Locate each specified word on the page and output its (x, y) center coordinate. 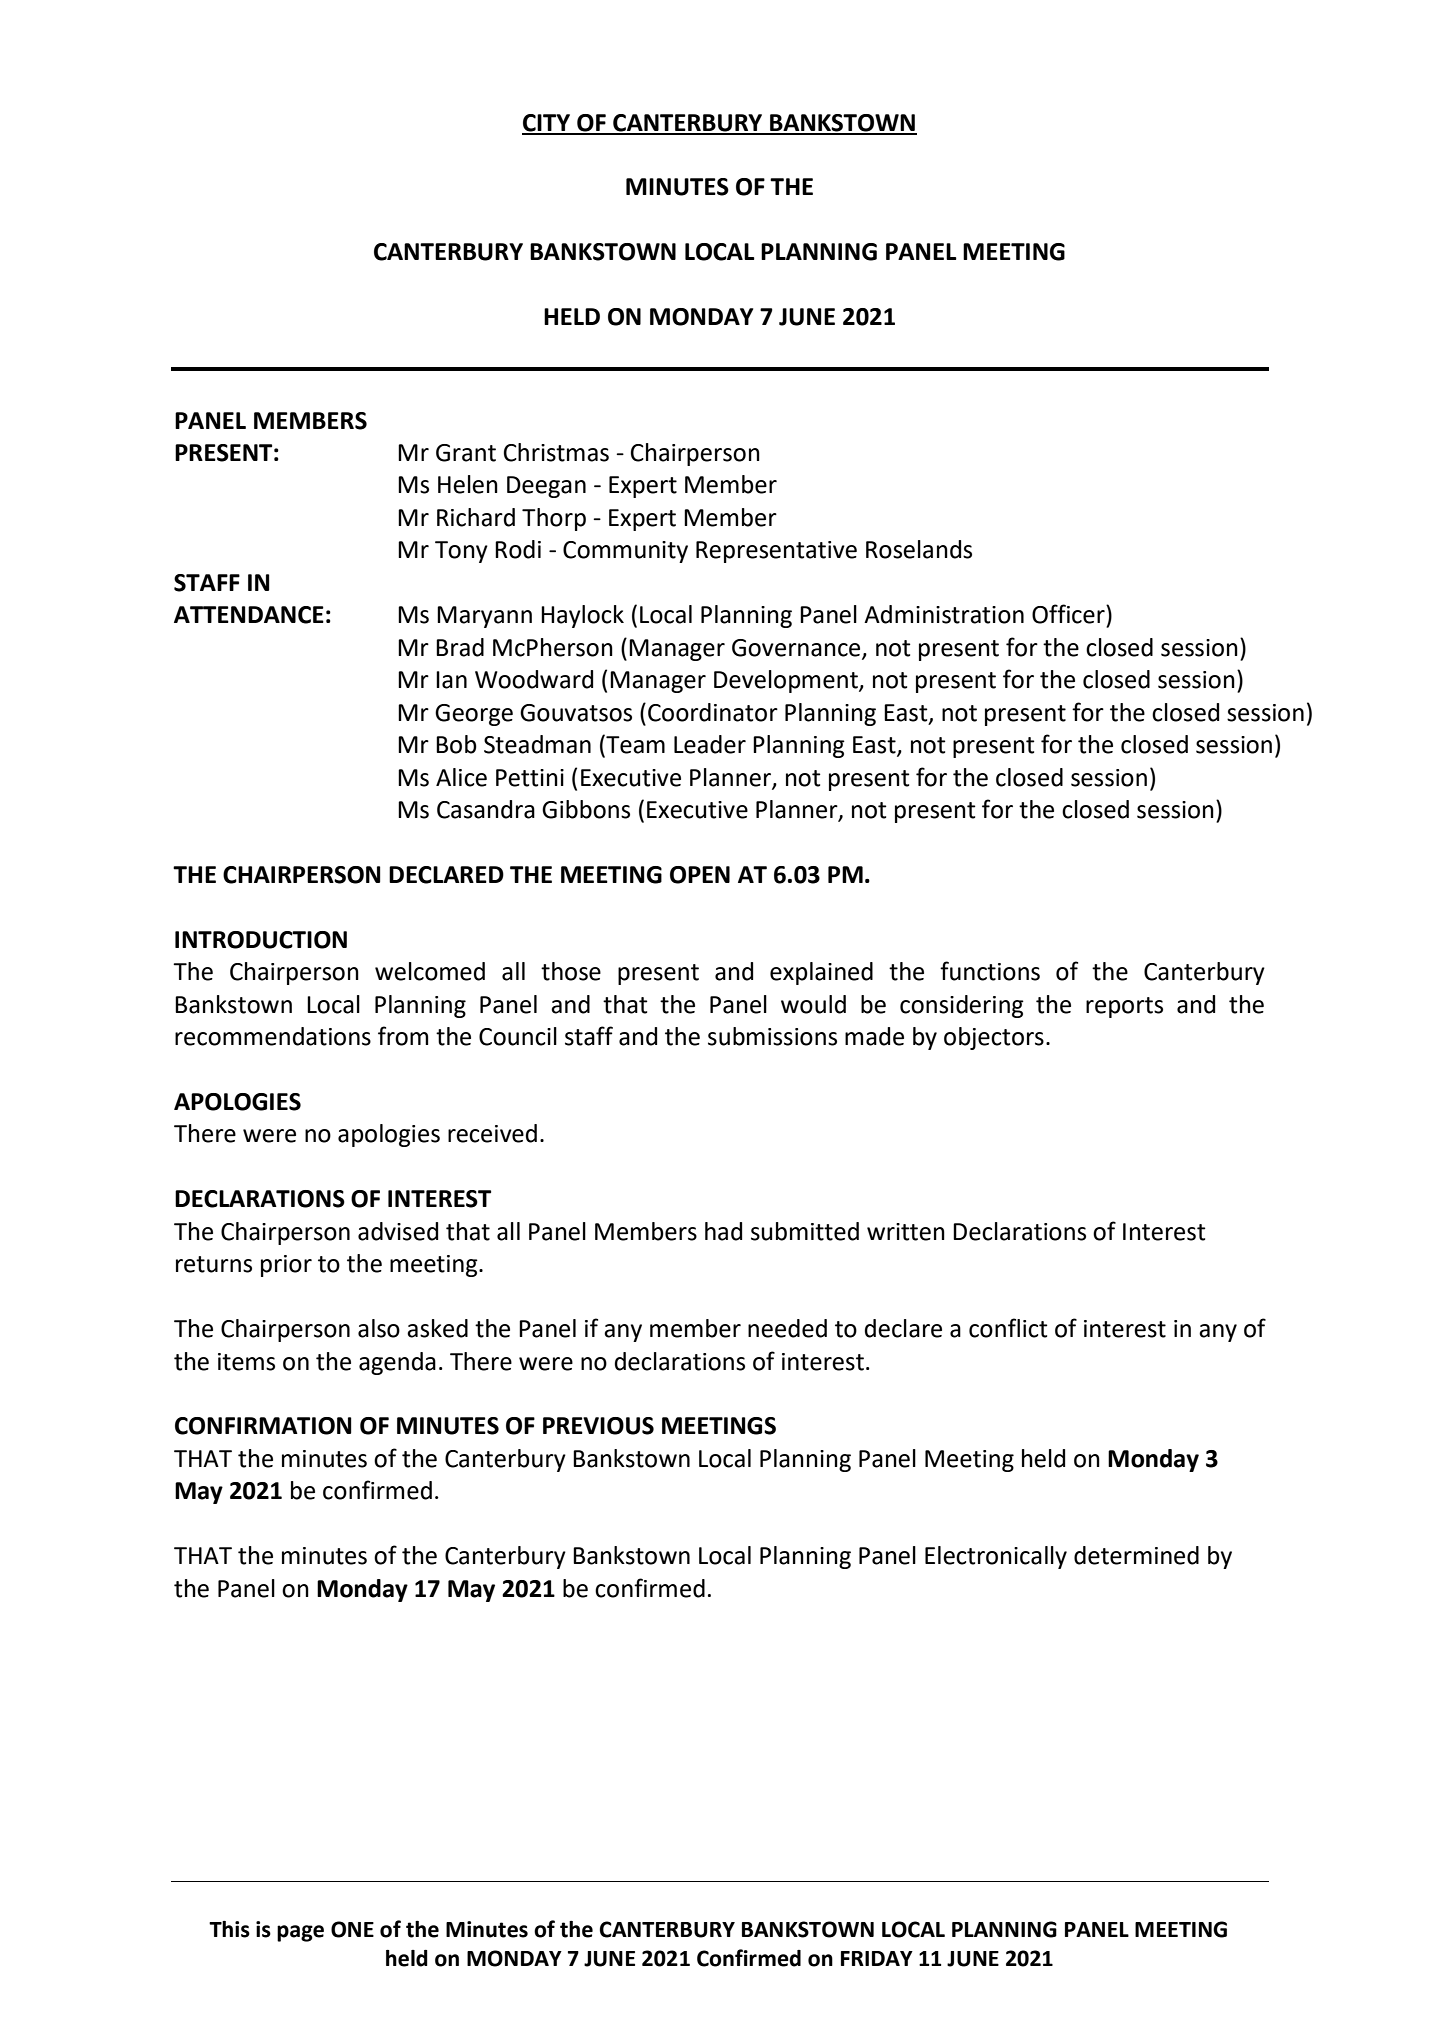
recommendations (273, 1036)
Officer (1069, 614)
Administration (944, 614)
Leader (710, 744)
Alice (461, 777)
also (379, 1328)
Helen (468, 484)
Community (625, 552)
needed (787, 1328)
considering (962, 1006)
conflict (1008, 1328)
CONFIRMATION (263, 1426)
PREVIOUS (598, 1426)
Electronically (996, 1557)
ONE (352, 1929)
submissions (772, 1036)
